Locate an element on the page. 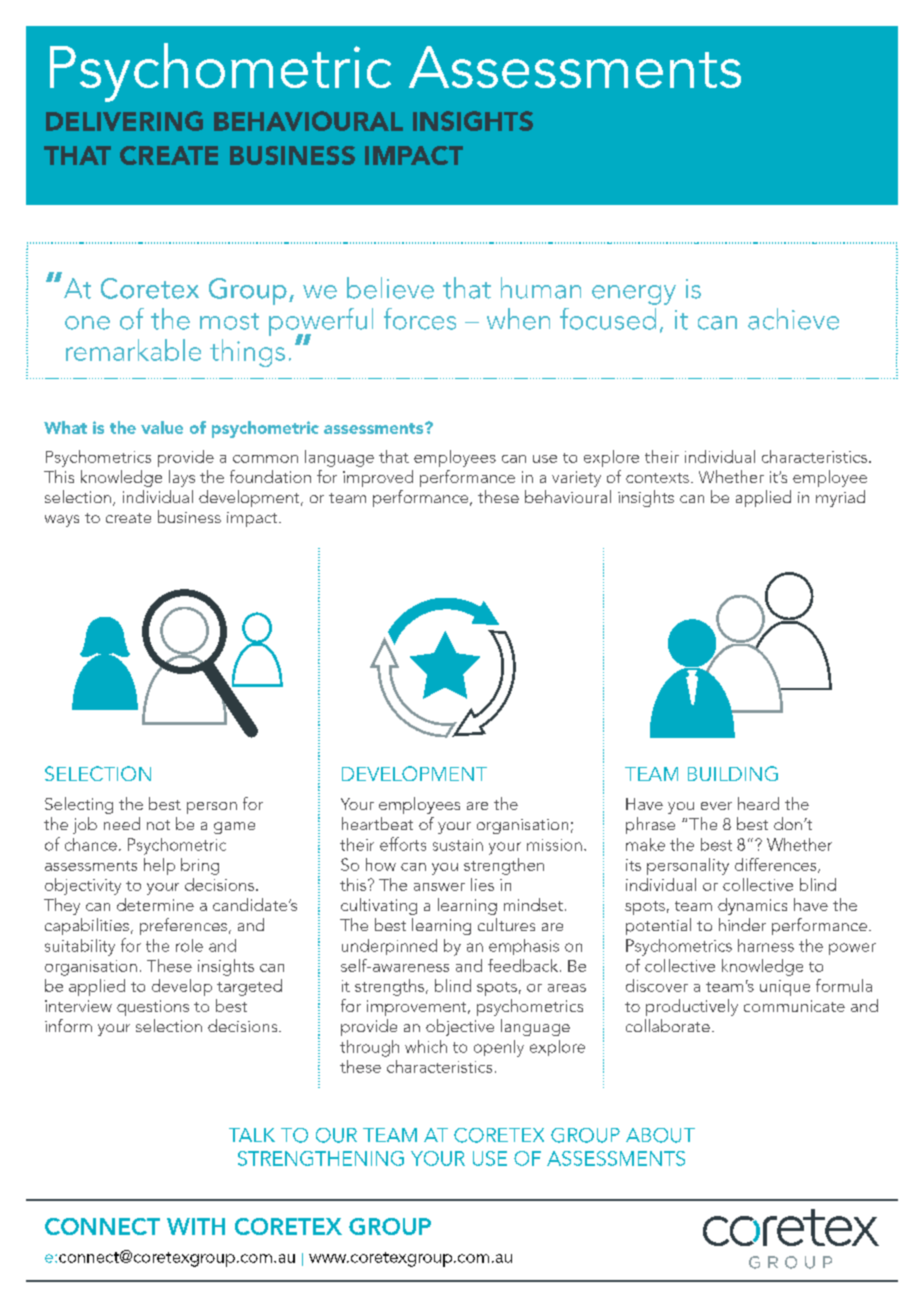 The width and height of the page is (924, 1308). WITH is located at coordinates (196, 1226).
